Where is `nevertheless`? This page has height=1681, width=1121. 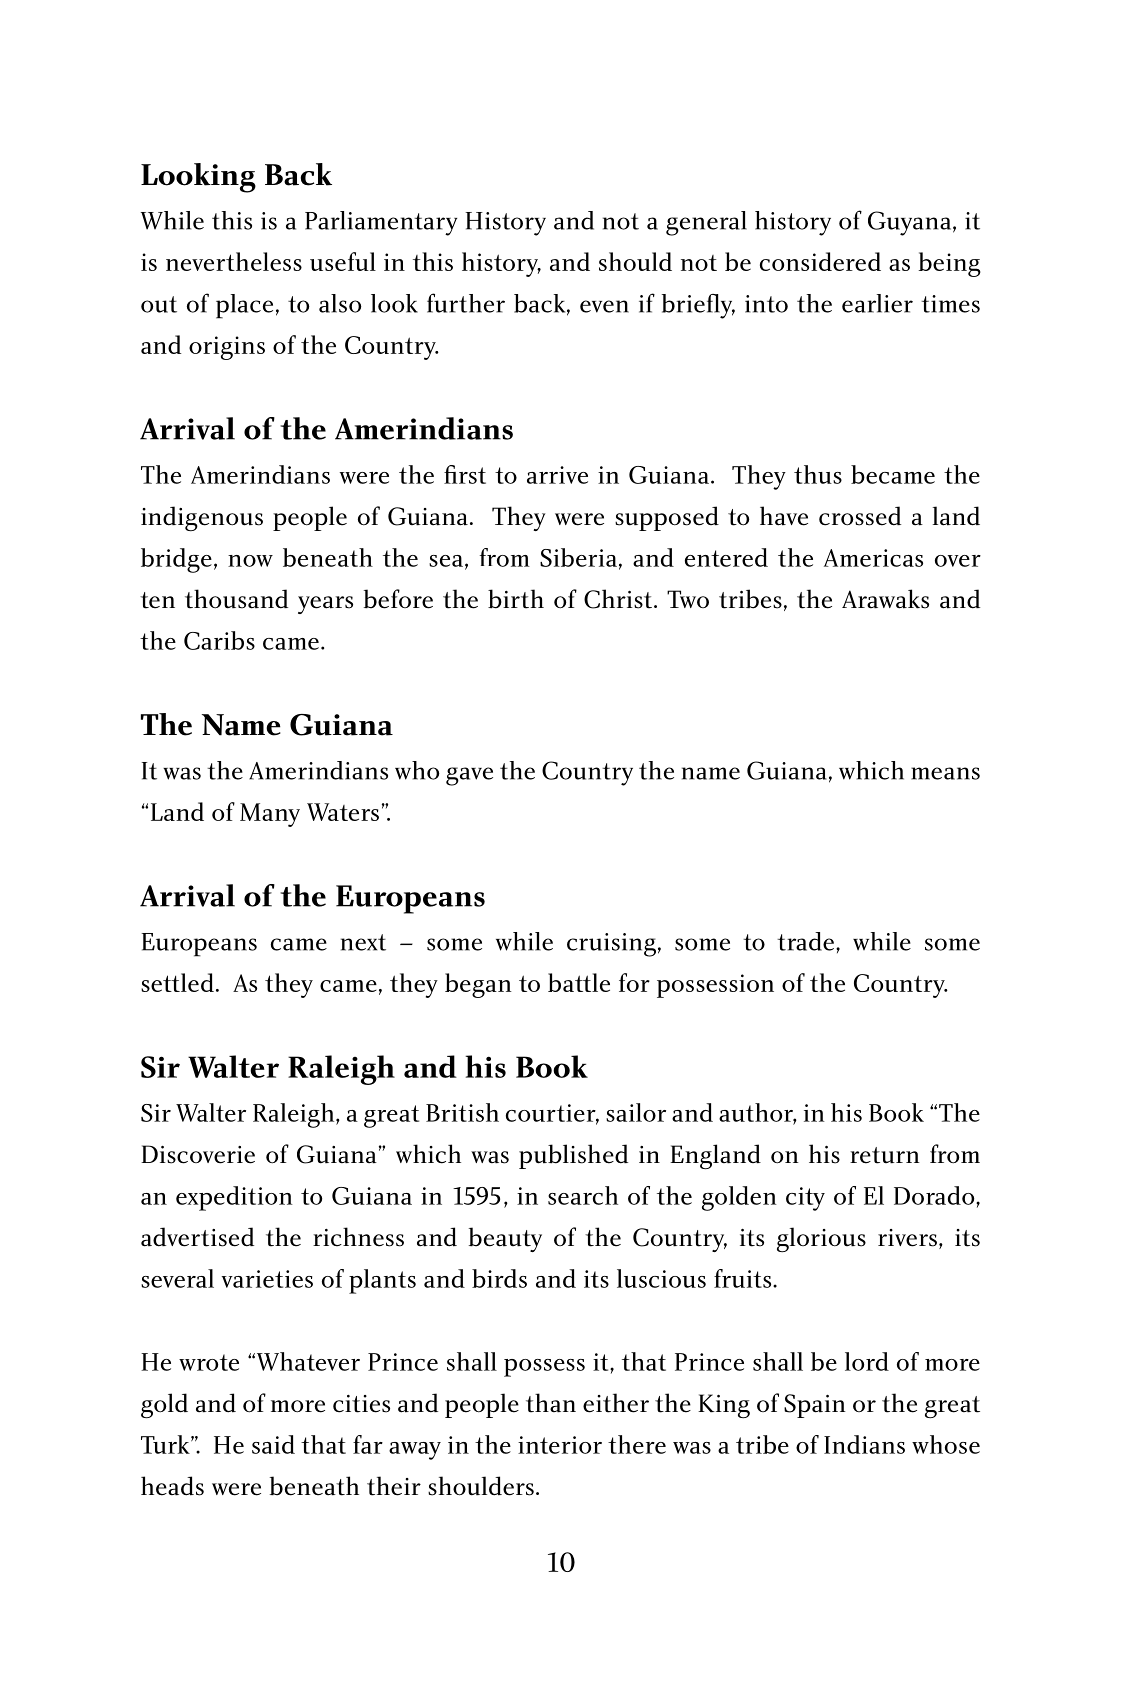
nevertheless is located at coordinates (234, 261).
